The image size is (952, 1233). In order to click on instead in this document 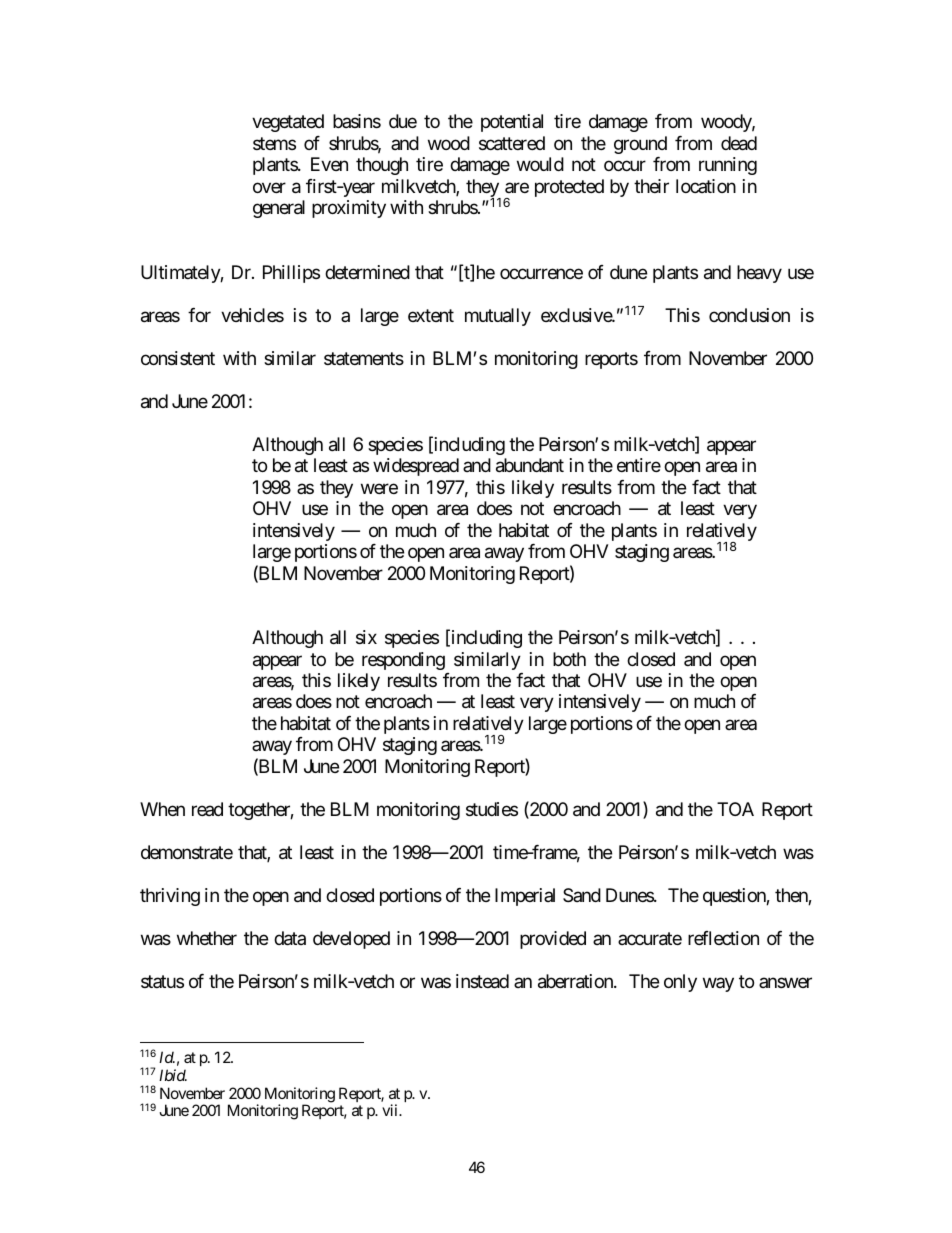, I will do `click(482, 981)`.
